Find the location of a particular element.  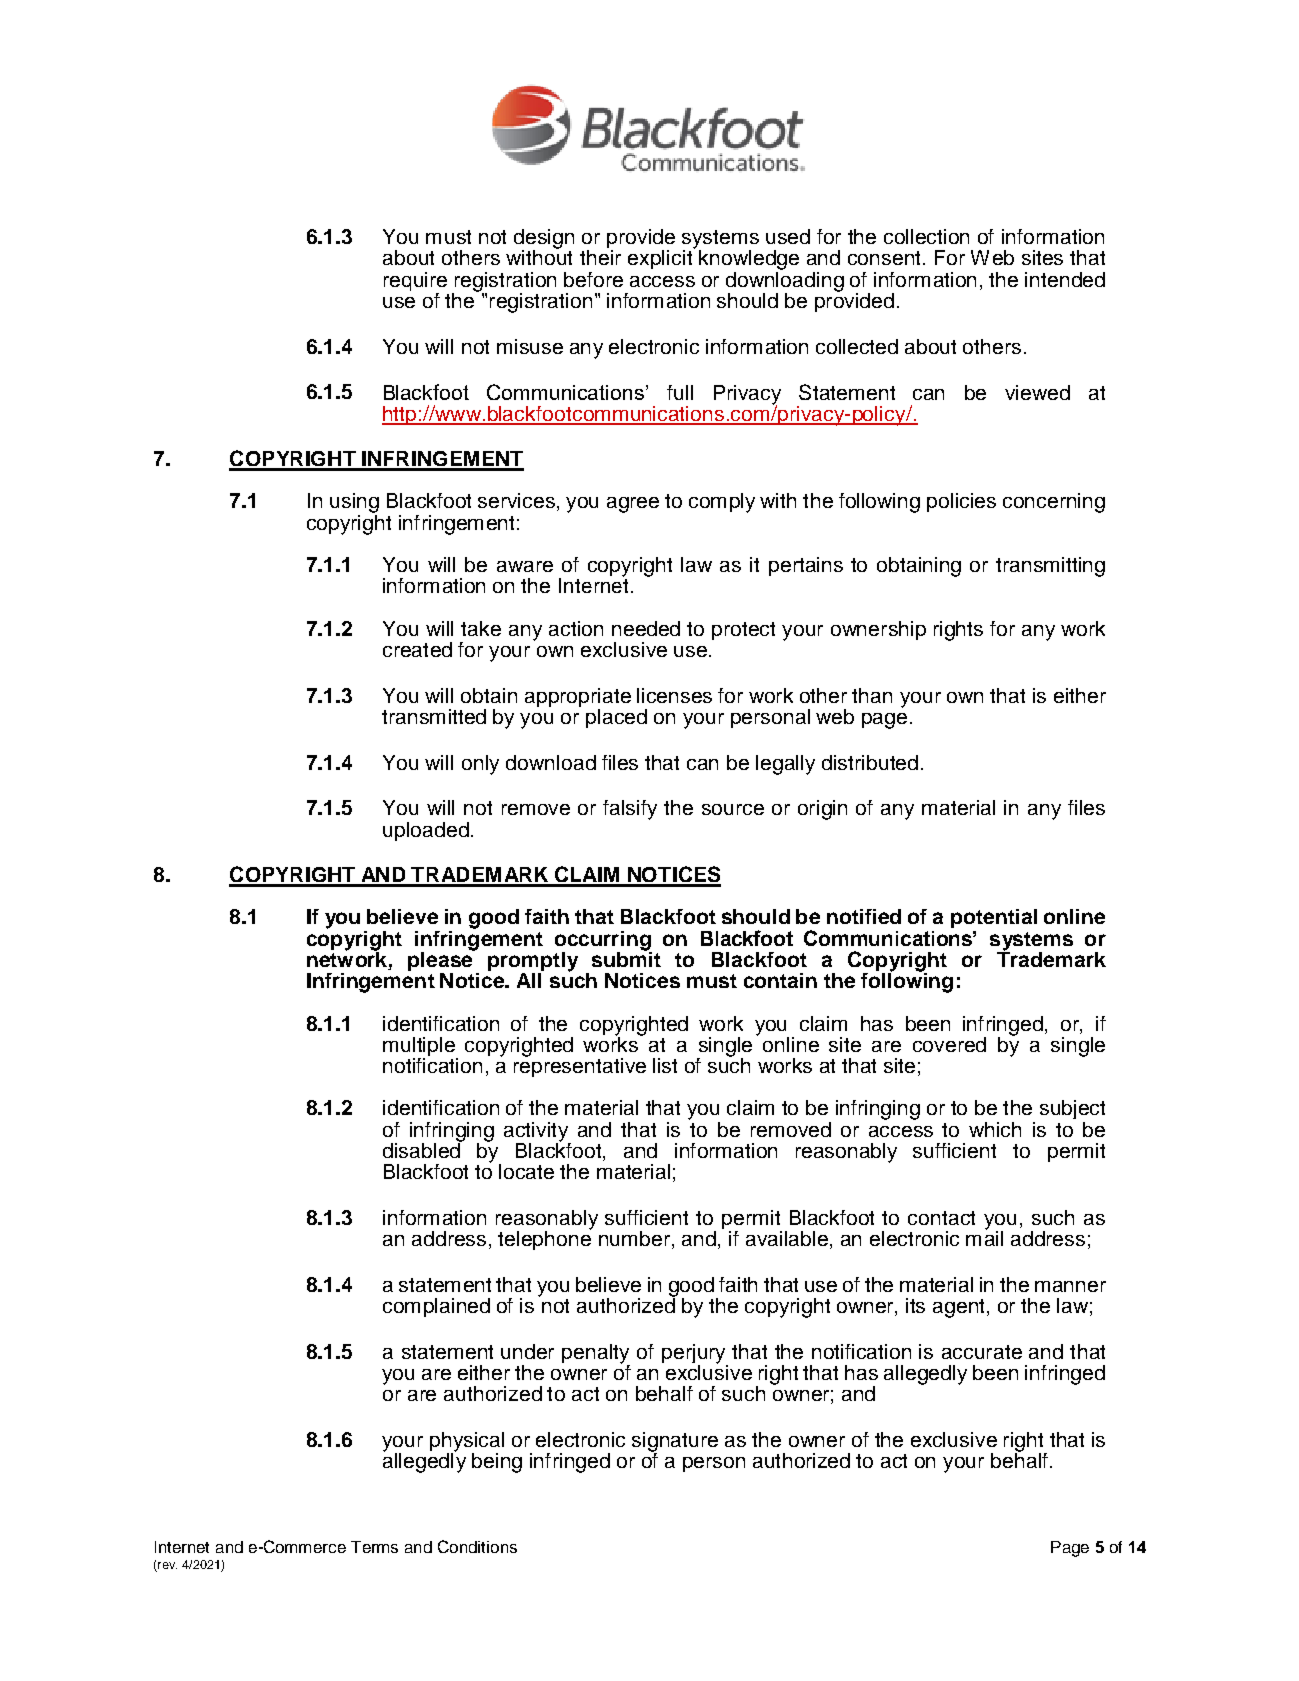

Terms is located at coordinates (374, 1547).
